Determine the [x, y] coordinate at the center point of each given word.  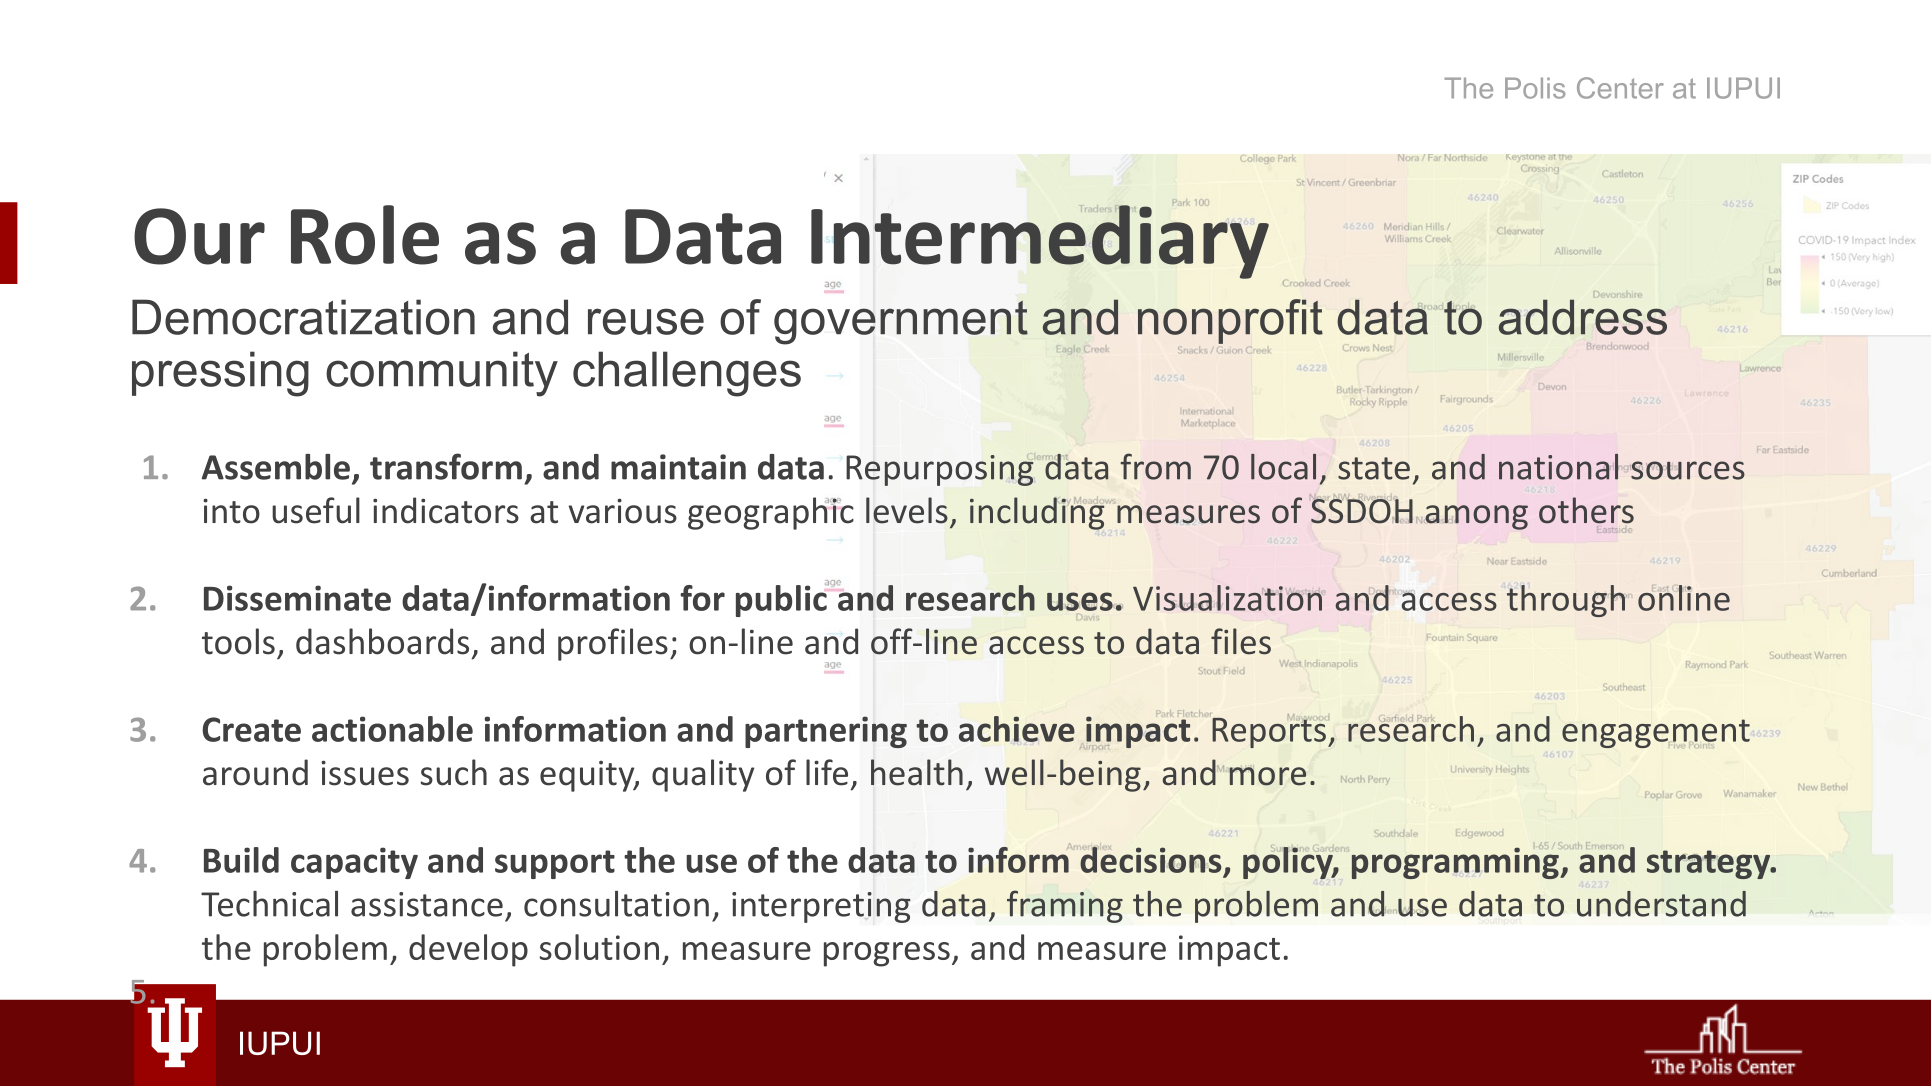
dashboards [382, 641]
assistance [427, 904]
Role [365, 235]
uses [1080, 601]
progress [887, 954]
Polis [1535, 88]
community [442, 374]
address [1583, 317]
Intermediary [1040, 241]
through [1567, 601]
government [901, 322]
